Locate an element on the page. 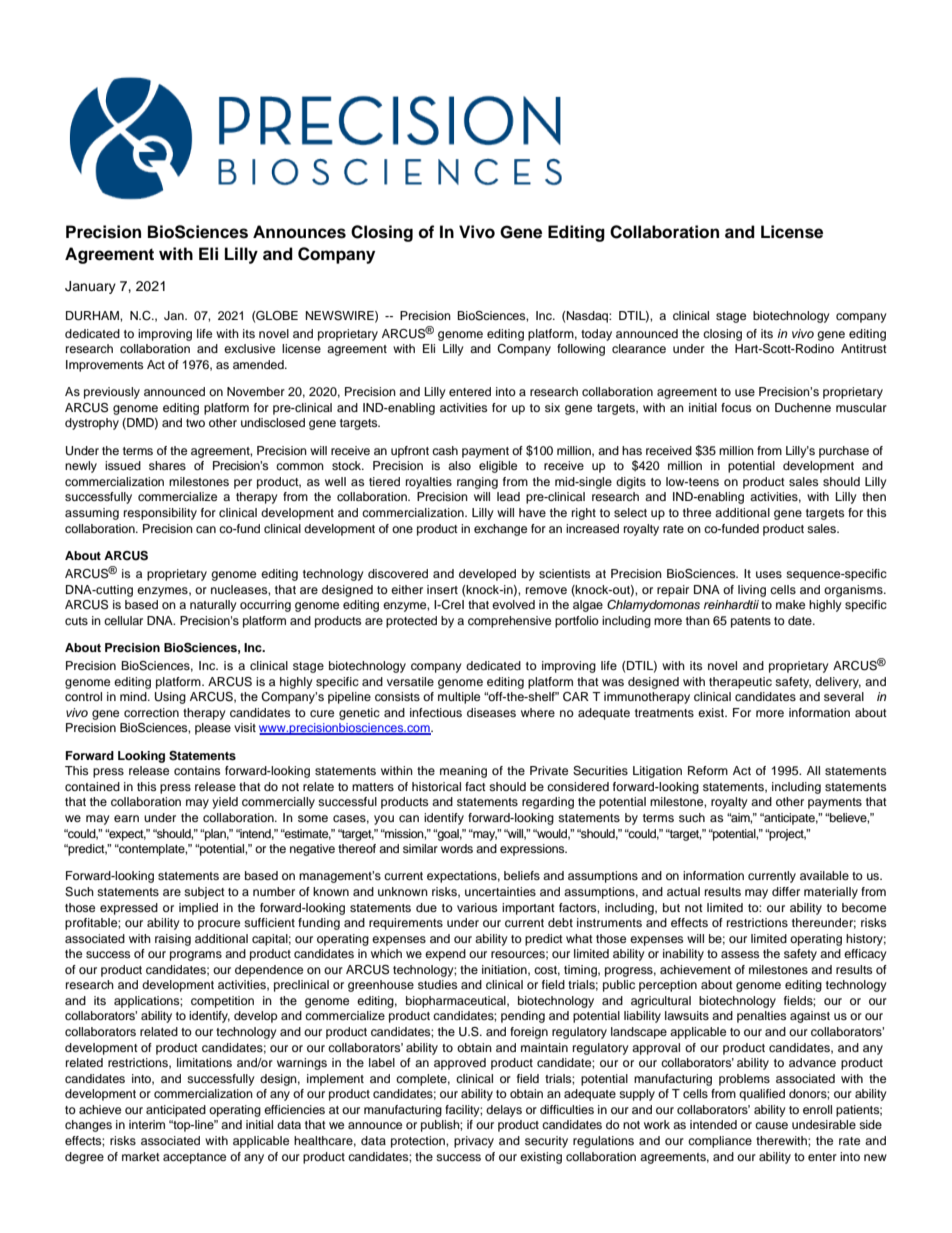 This page has height=1233, width=952. Antitrust is located at coordinates (864, 348).
